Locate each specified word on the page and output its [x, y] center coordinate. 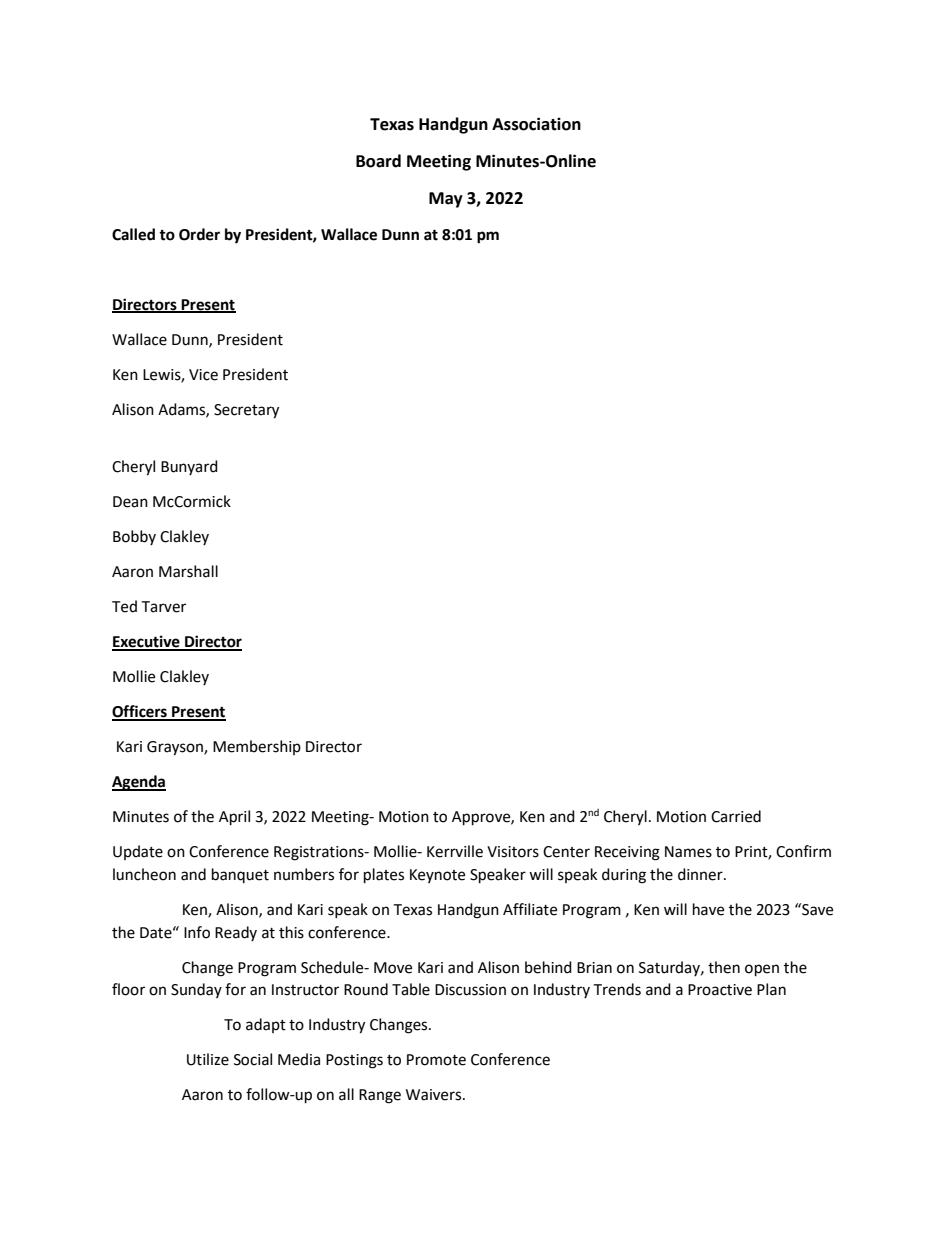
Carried [736, 816]
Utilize [208, 1059]
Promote [436, 1060]
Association [536, 124]
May [446, 200]
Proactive [720, 990]
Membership [257, 747]
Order [199, 234]
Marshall [188, 571]
